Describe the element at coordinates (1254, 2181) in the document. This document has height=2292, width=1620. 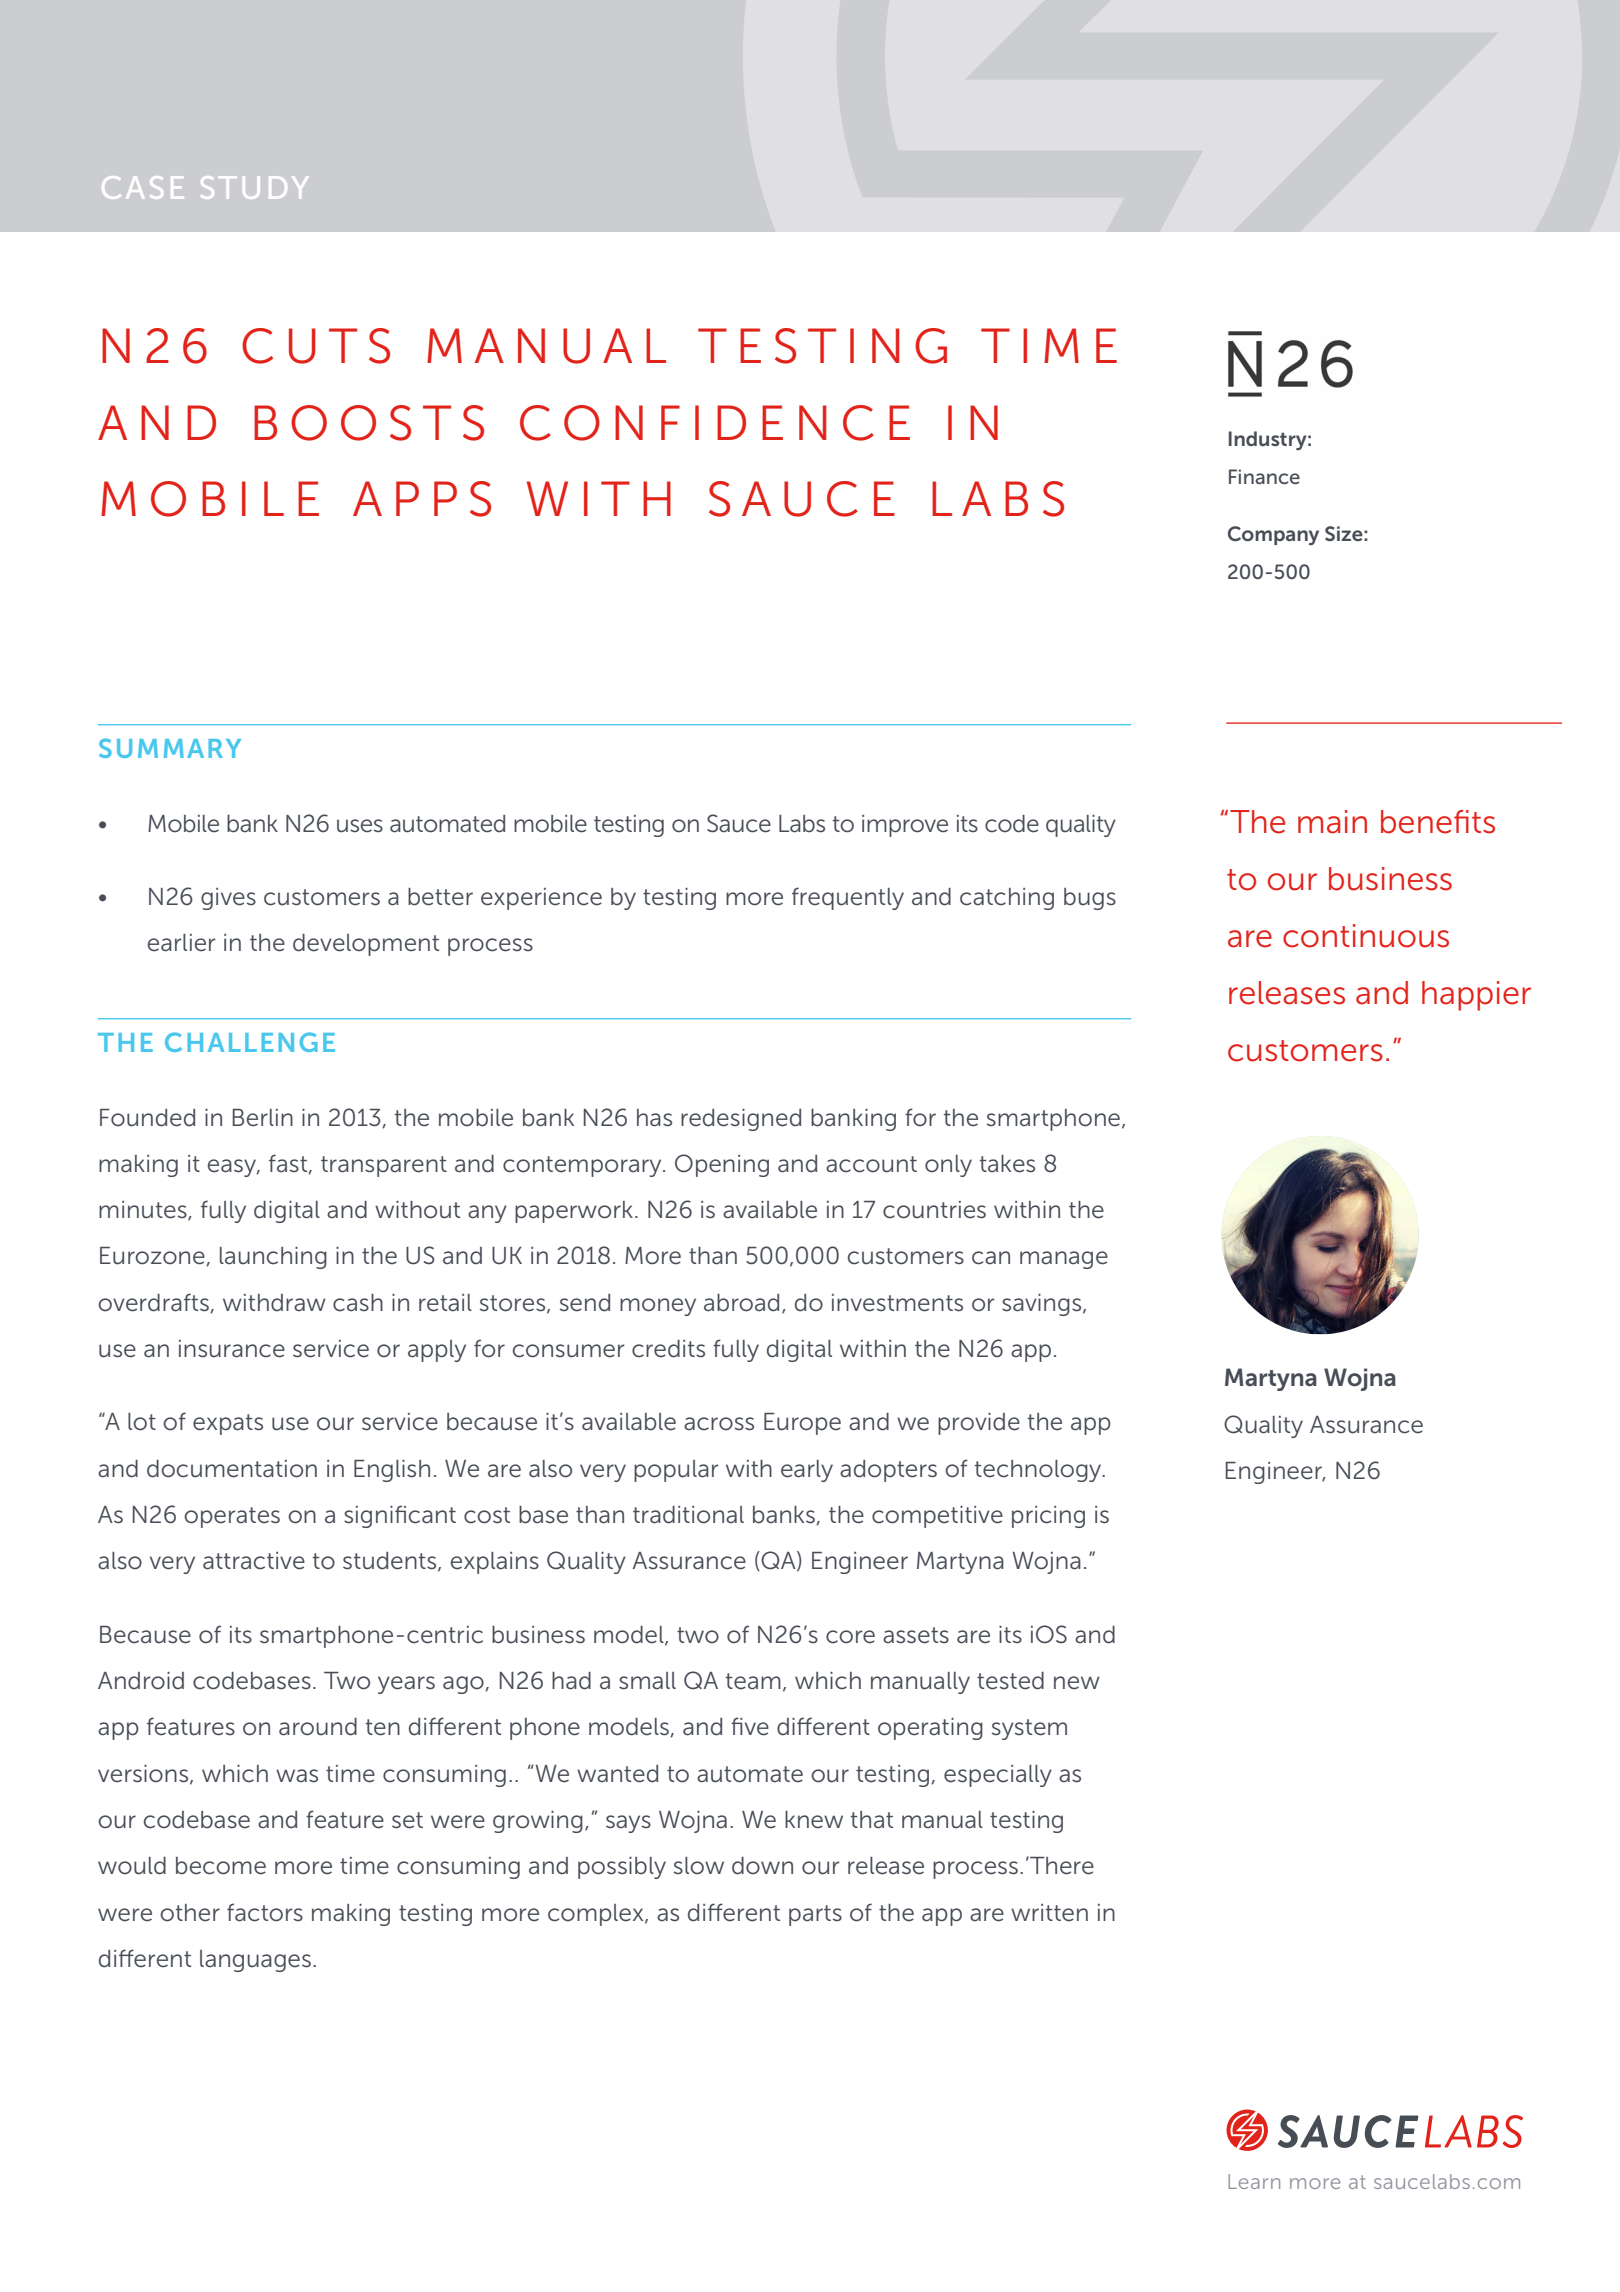
I see `Learn` at that location.
